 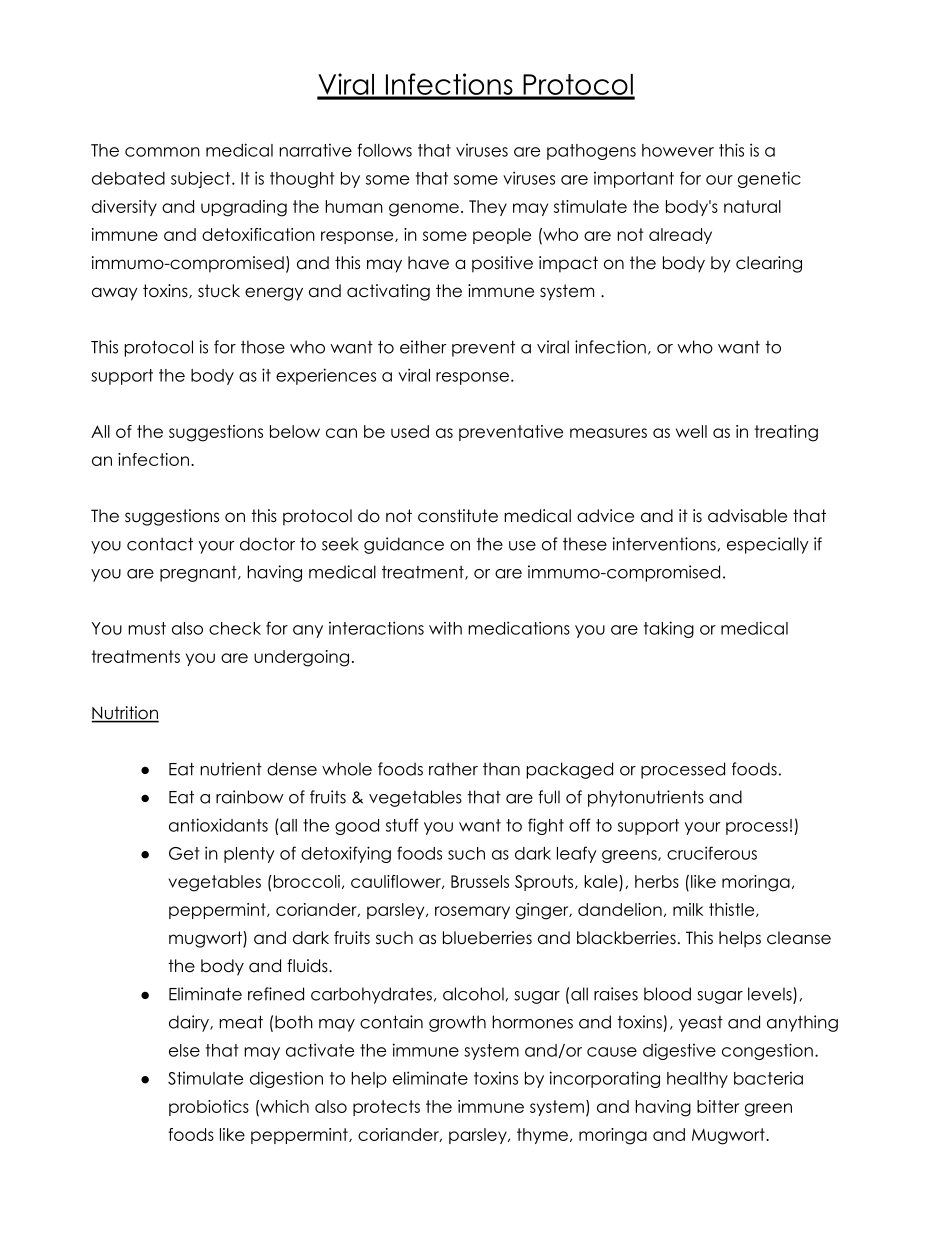 I want to click on protects, so click(x=386, y=1108).
